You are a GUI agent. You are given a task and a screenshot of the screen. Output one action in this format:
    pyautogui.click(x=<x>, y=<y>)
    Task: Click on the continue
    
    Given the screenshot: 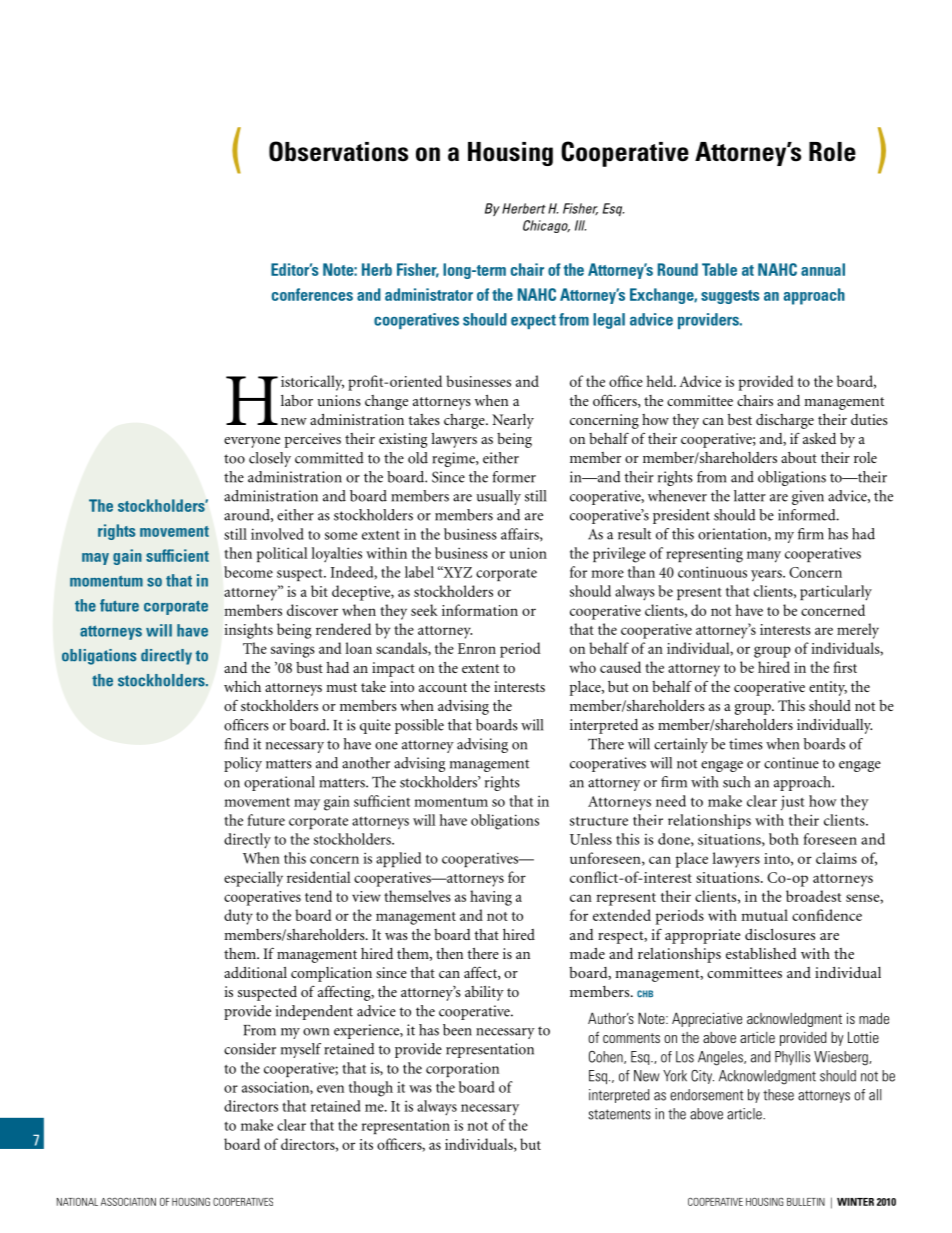 What is the action you would take?
    pyautogui.click(x=791, y=763)
